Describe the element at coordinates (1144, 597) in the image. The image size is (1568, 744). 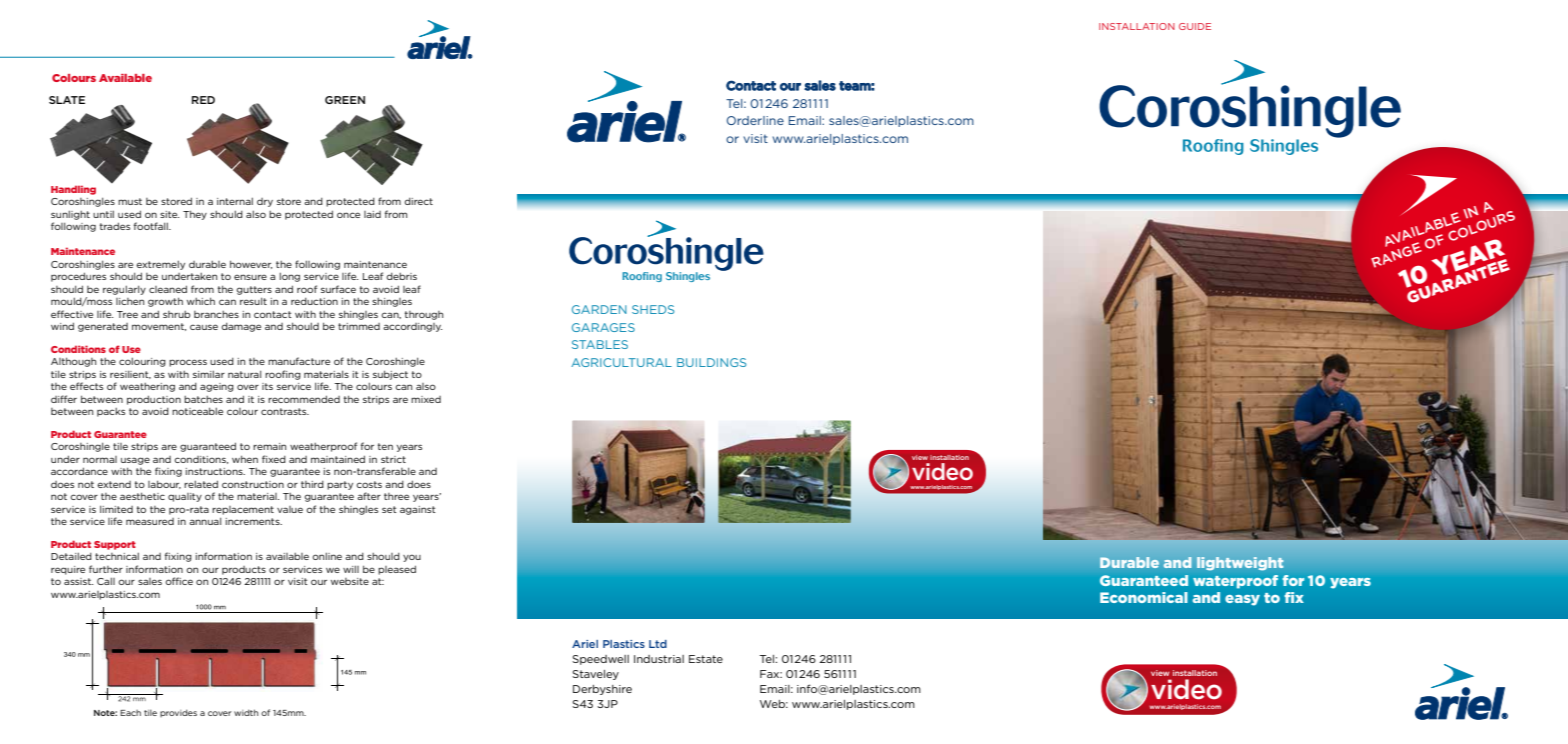
I see `Economical` at that location.
